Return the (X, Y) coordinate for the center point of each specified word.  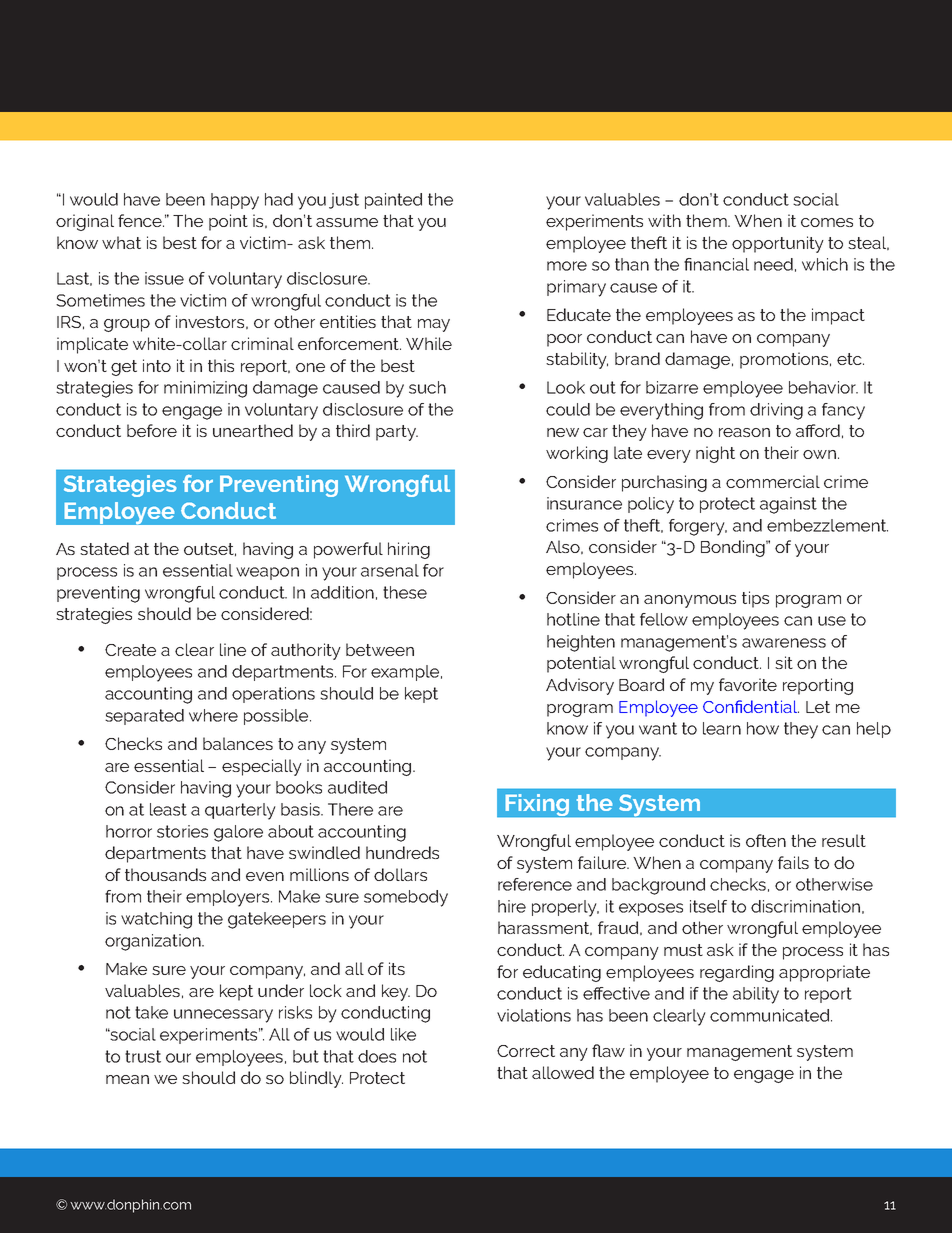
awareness (784, 643)
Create (130, 650)
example (406, 673)
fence (141, 220)
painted (393, 201)
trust (143, 1056)
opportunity (778, 244)
